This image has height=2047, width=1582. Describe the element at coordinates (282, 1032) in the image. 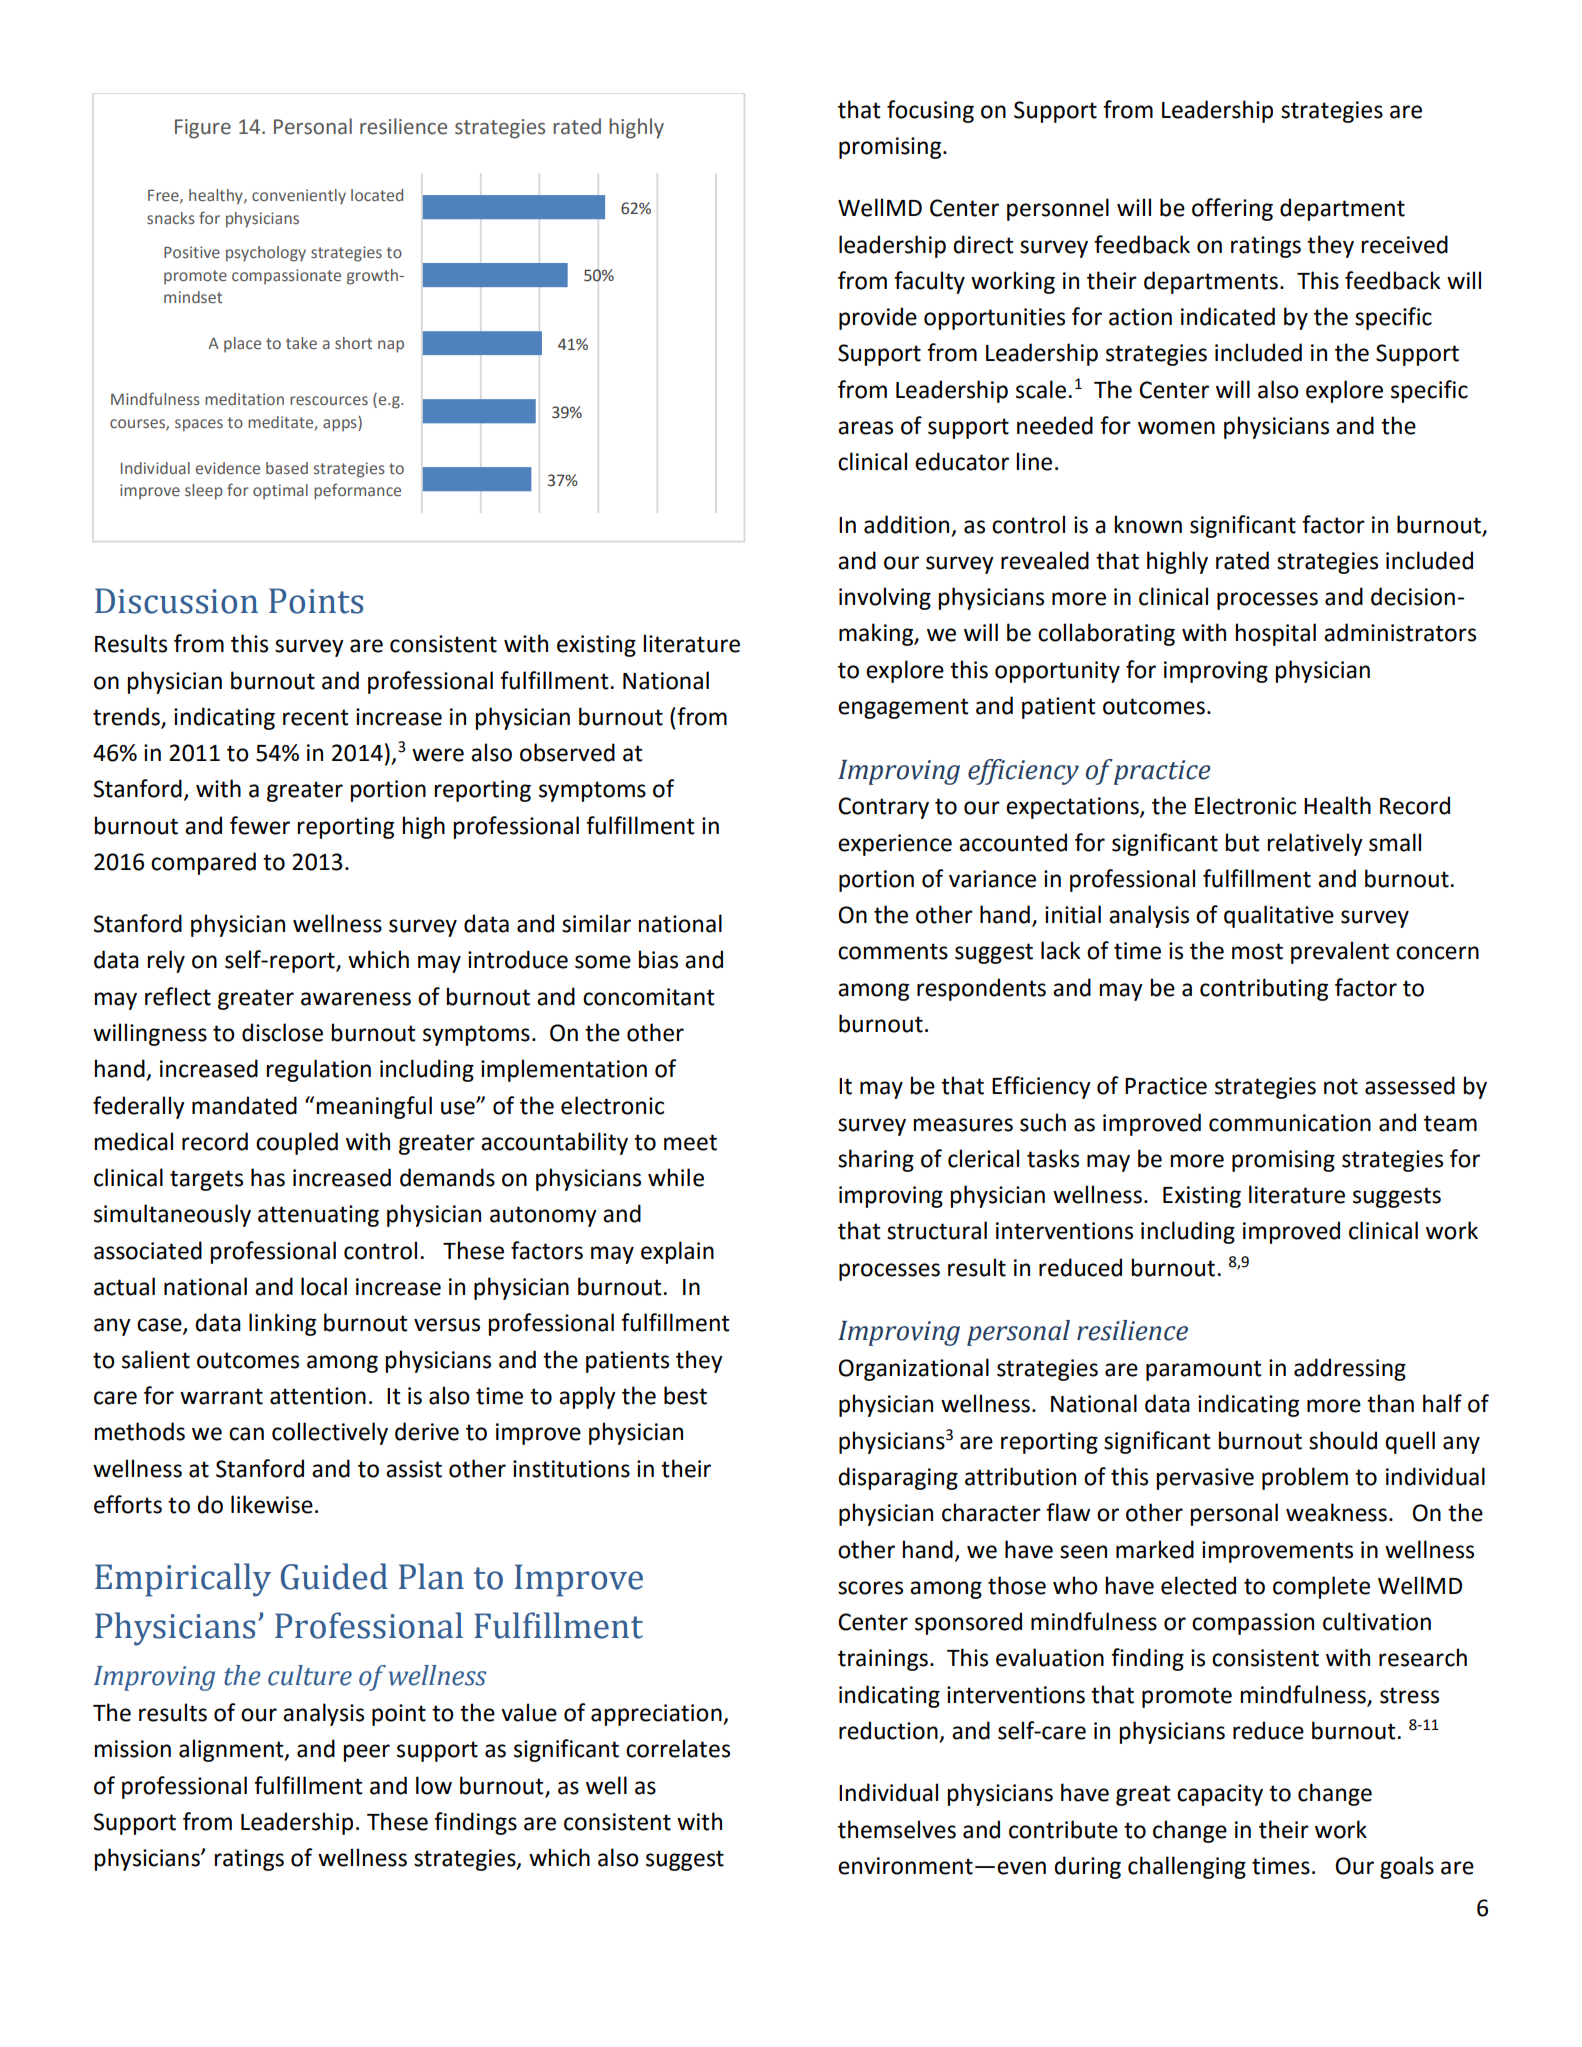

I see `disclose` at that location.
